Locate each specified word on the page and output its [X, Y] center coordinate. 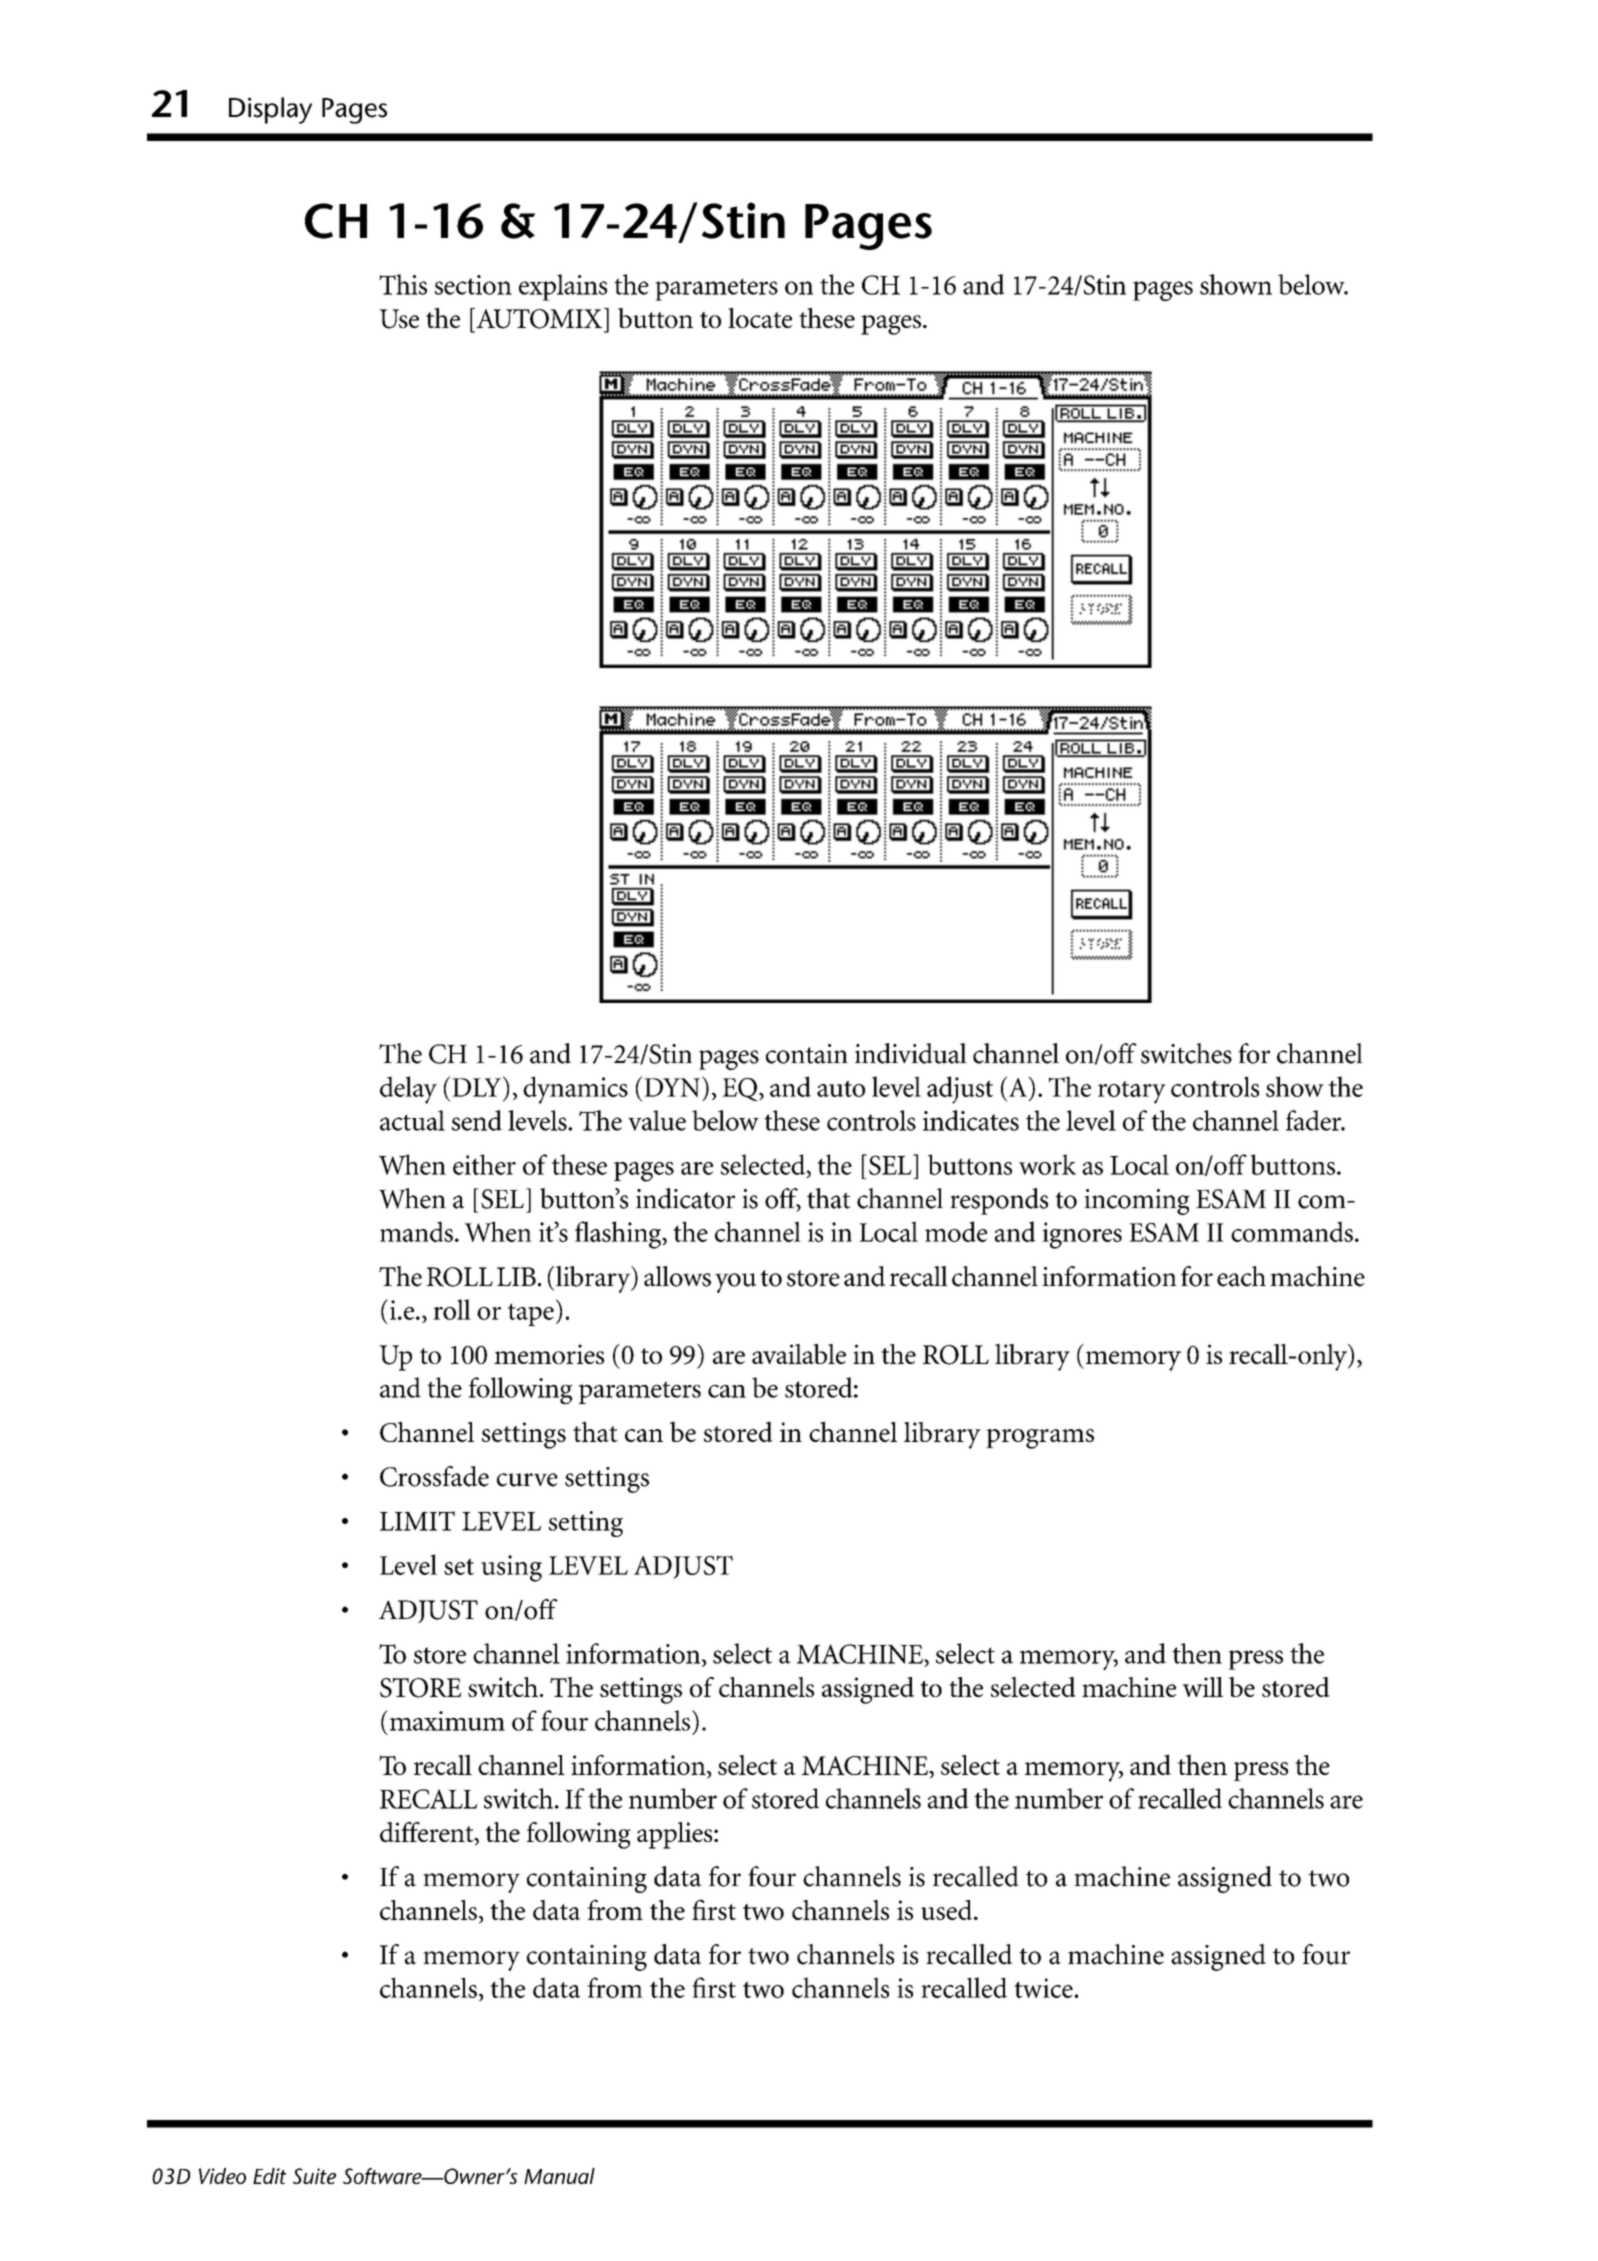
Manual [559, 2176]
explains [563, 287]
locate [760, 318]
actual [412, 1120]
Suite [314, 2176]
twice [1043, 1988]
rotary [1132, 1092]
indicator [685, 1198]
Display [270, 110]
